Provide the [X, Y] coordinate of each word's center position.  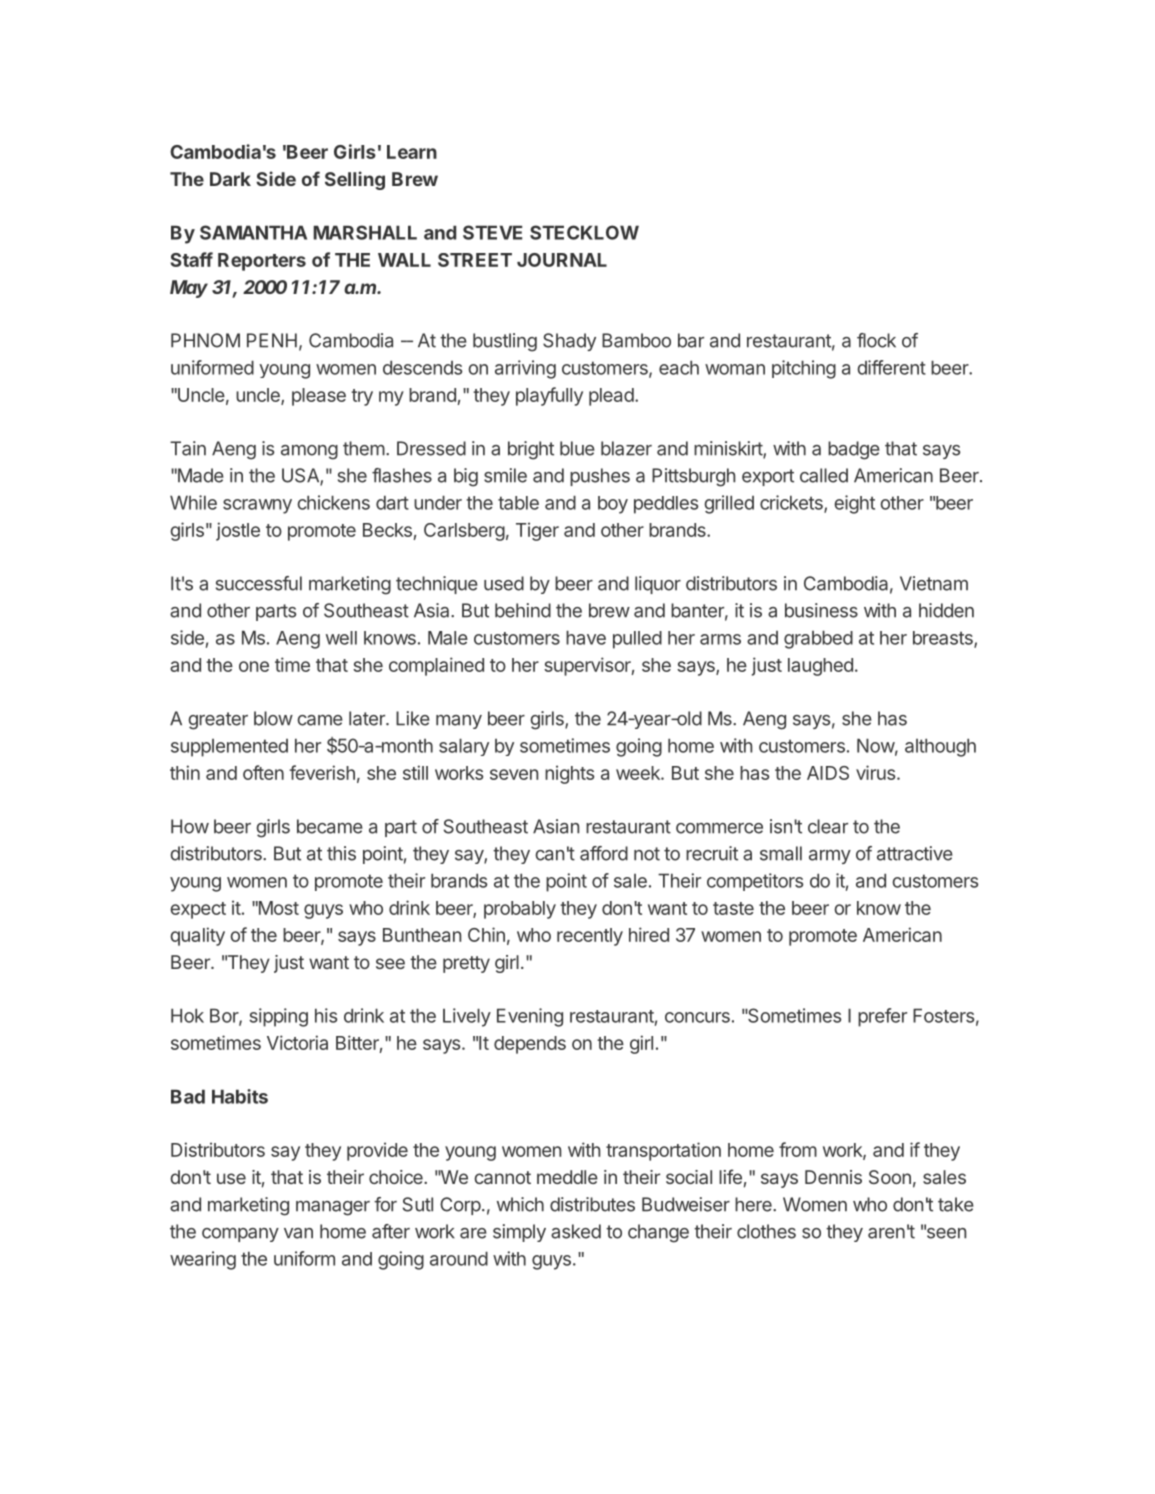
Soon [890, 1177]
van [298, 1233]
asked [576, 1231]
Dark [230, 179]
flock [876, 340]
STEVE [492, 232]
